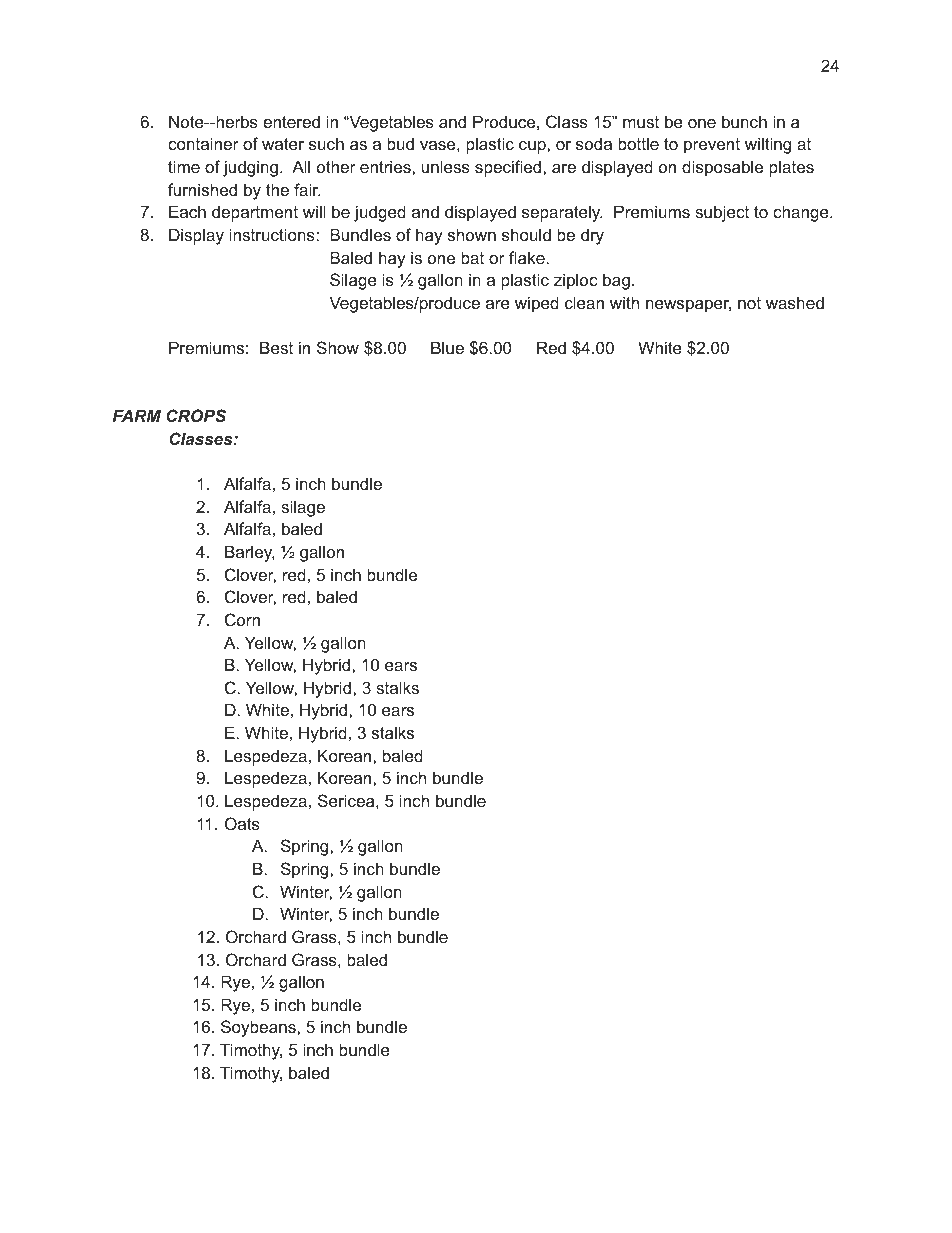 This screenshot has height=1233, width=952. Describe the element at coordinates (250, 553) in the screenshot. I see `Barley` at that location.
